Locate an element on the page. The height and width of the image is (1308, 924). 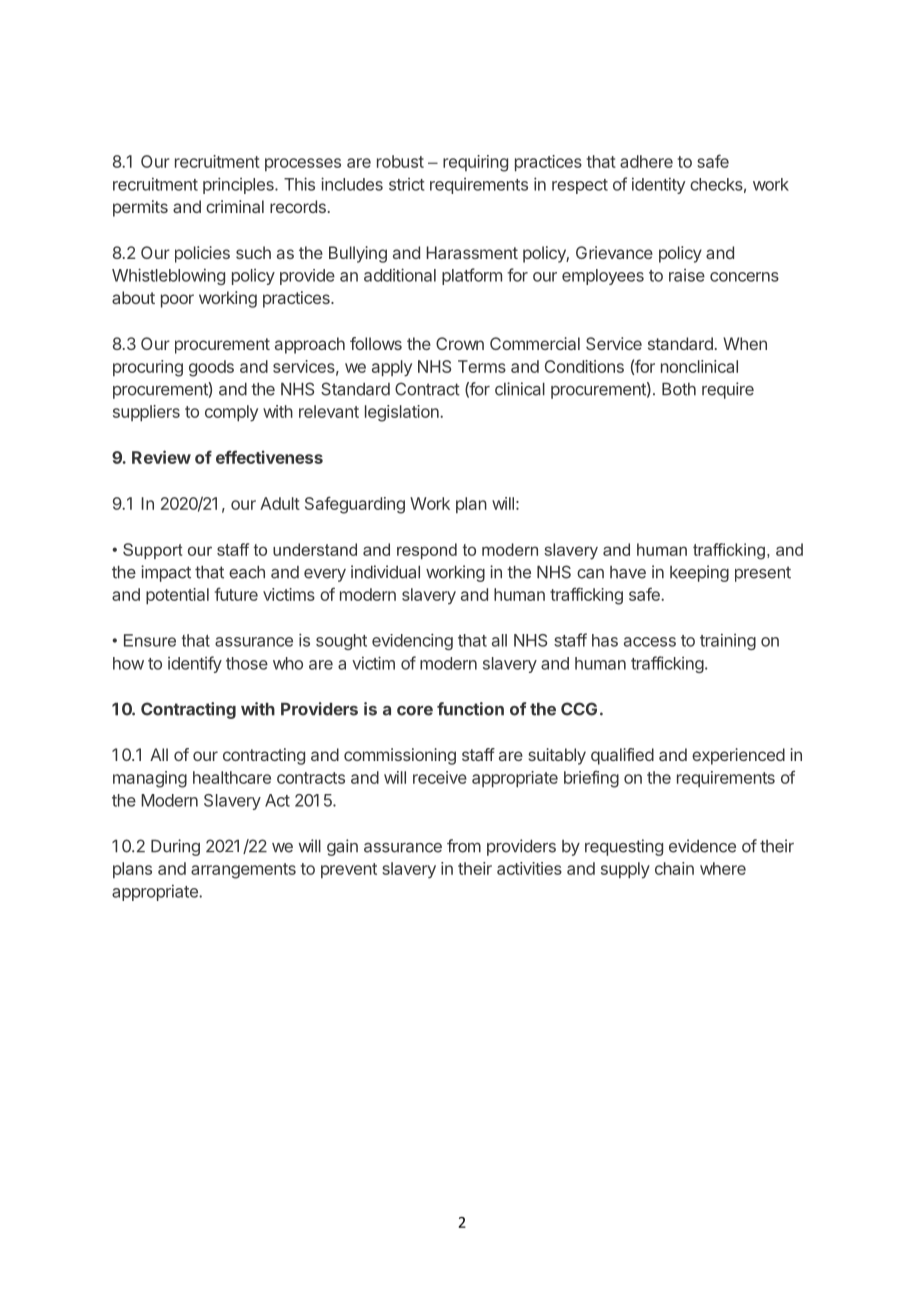
raise is located at coordinates (687, 275).
